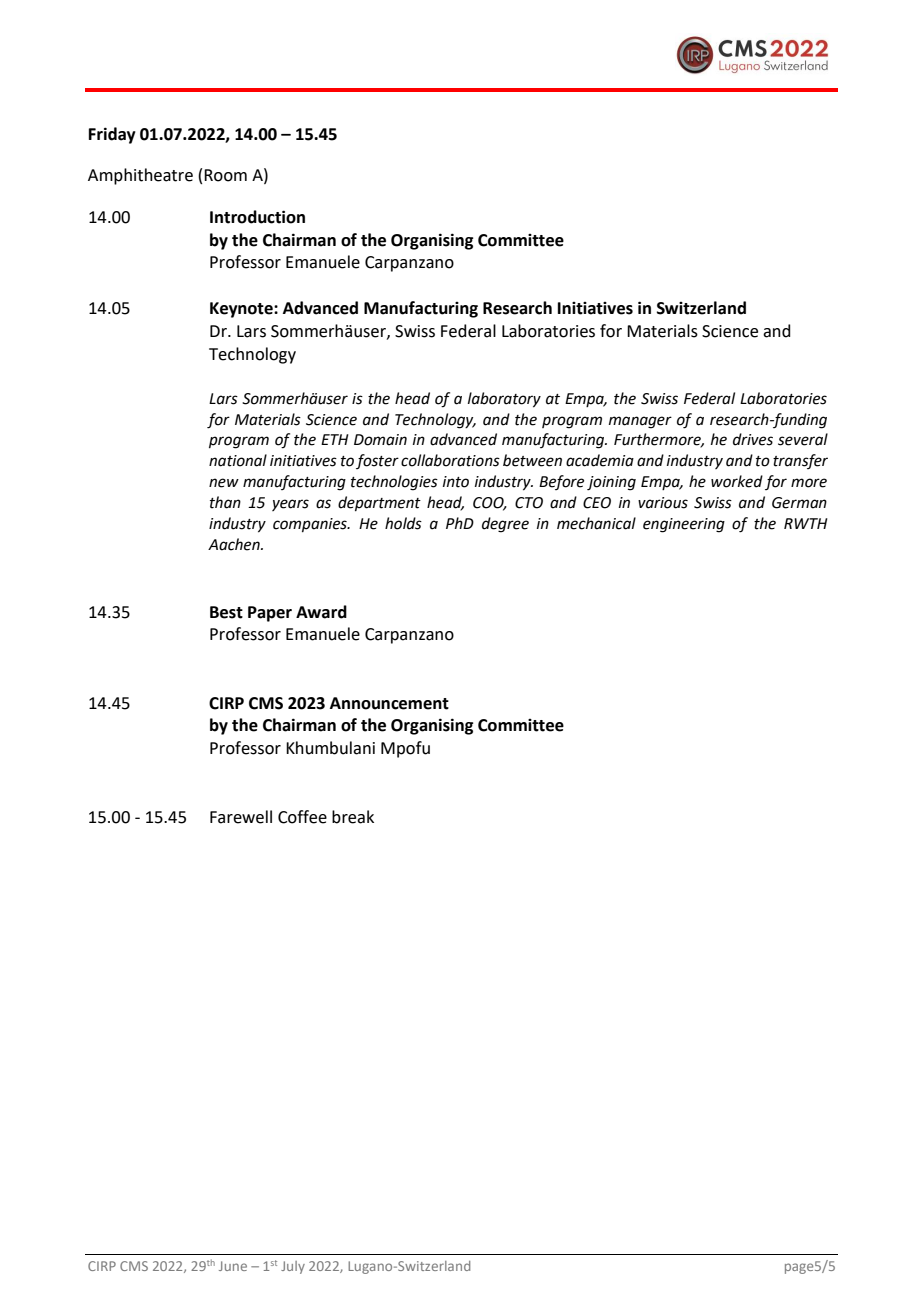 The width and height of the screenshot is (924, 1308). I want to click on Best, so click(226, 612).
